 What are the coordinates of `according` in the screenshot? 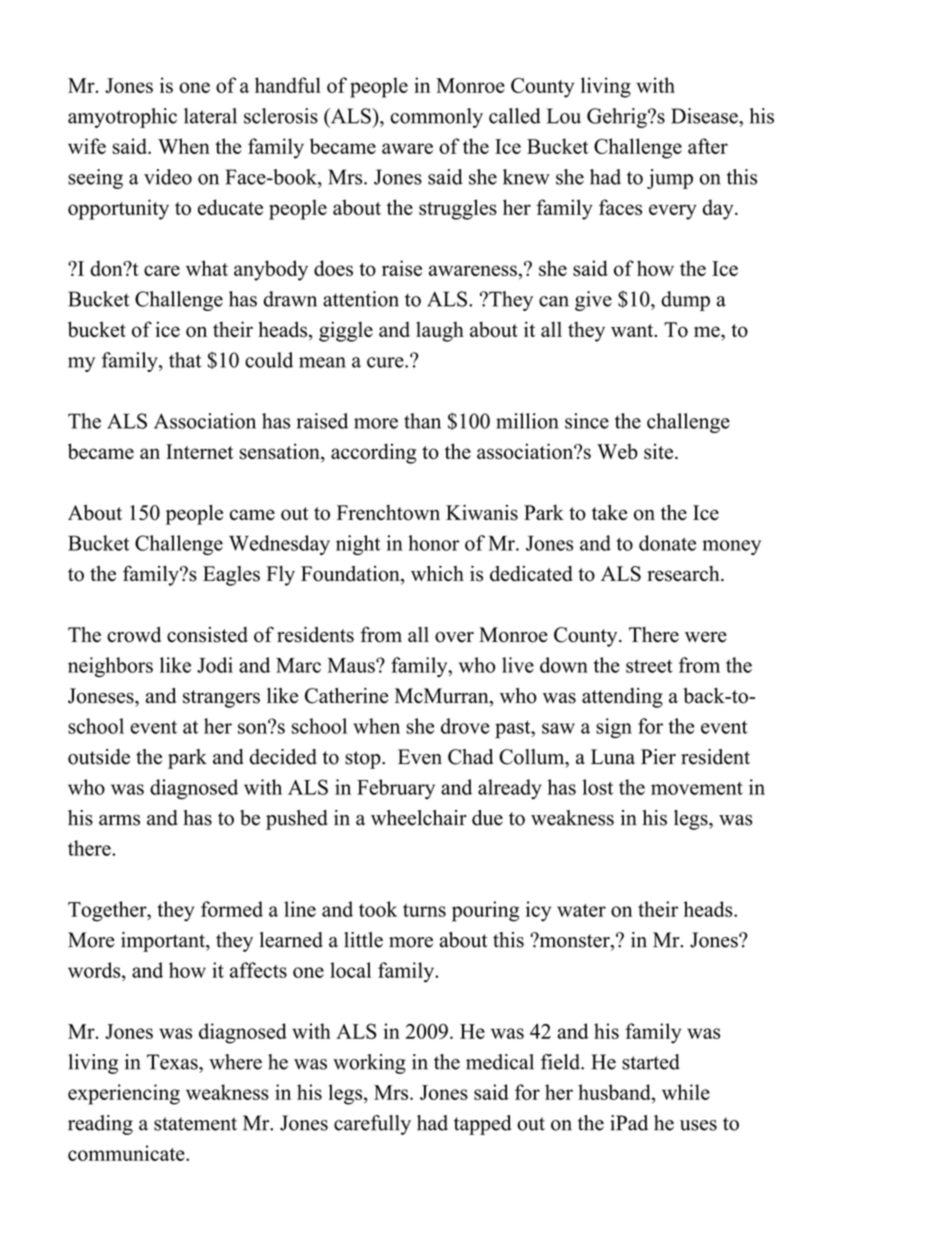 It's located at (373, 453).
